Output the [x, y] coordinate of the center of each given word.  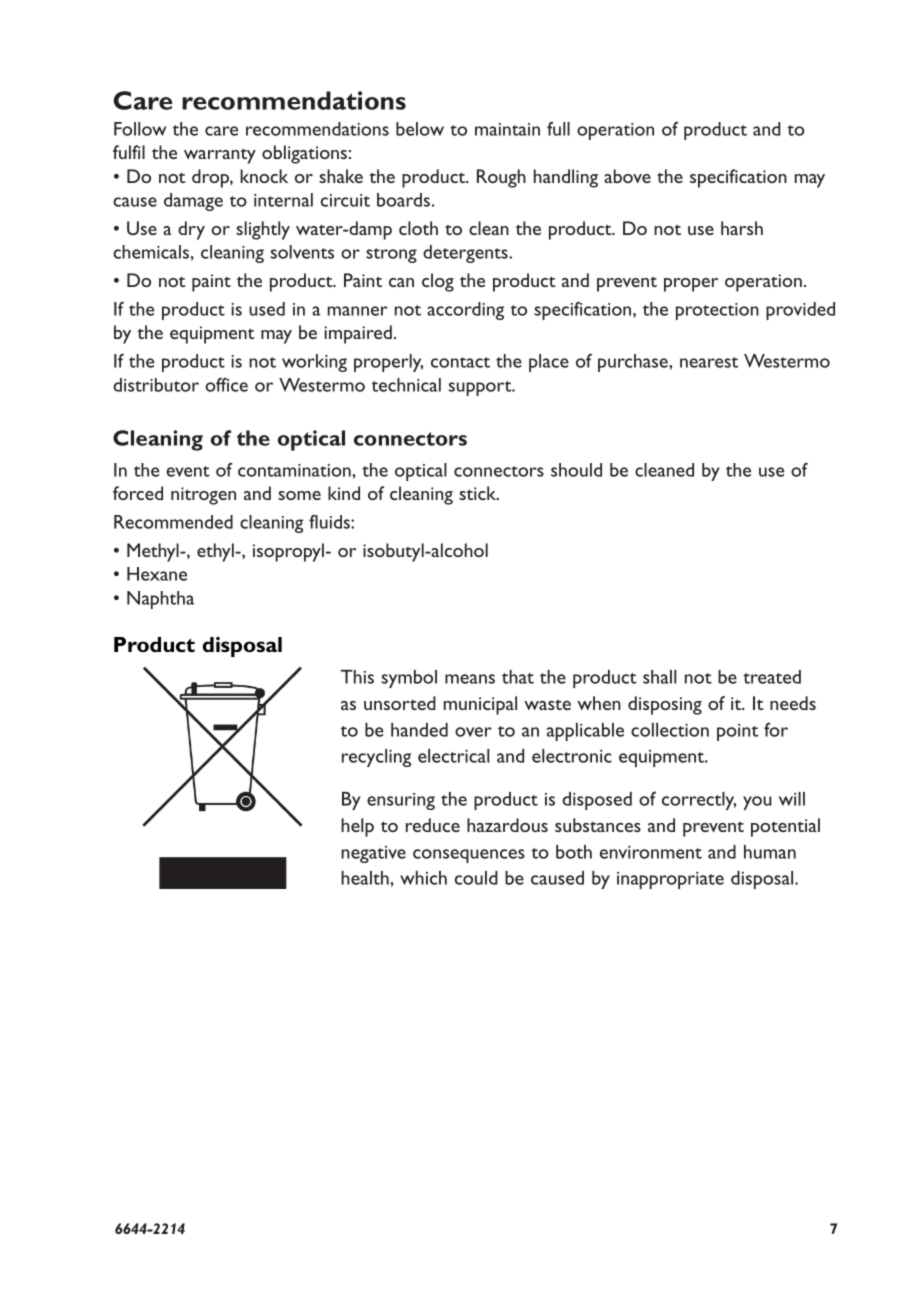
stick [479, 493]
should [576, 470]
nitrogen [203, 496]
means [470, 679]
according [465, 311]
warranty [220, 156]
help [357, 827]
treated [772, 677]
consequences [469, 856]
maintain [507, 129]
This [357, 677]
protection [717, 311]
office [226, 385]
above [627, 176]
